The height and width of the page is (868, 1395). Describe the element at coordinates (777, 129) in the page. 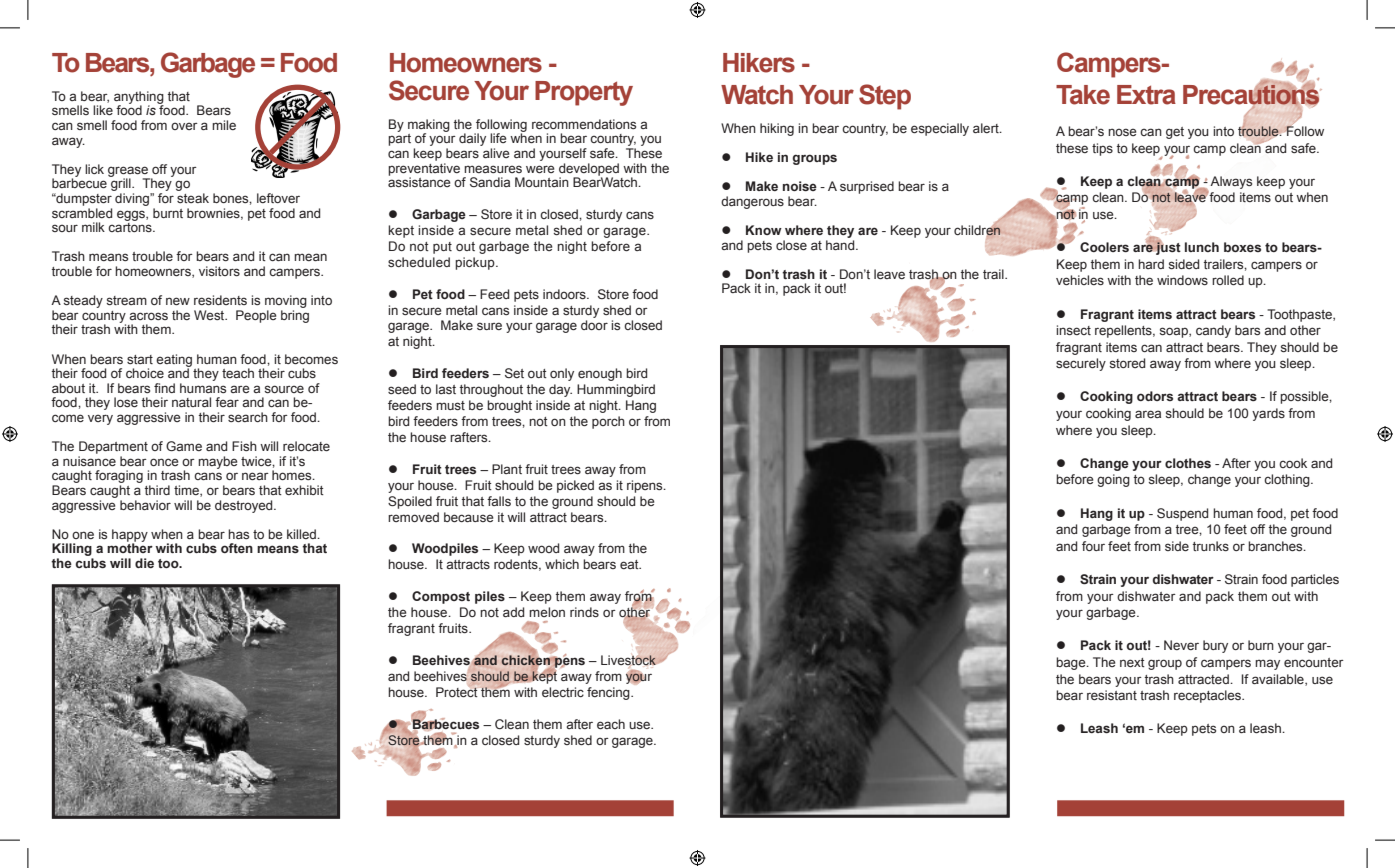

I see `hiking` at that location.
